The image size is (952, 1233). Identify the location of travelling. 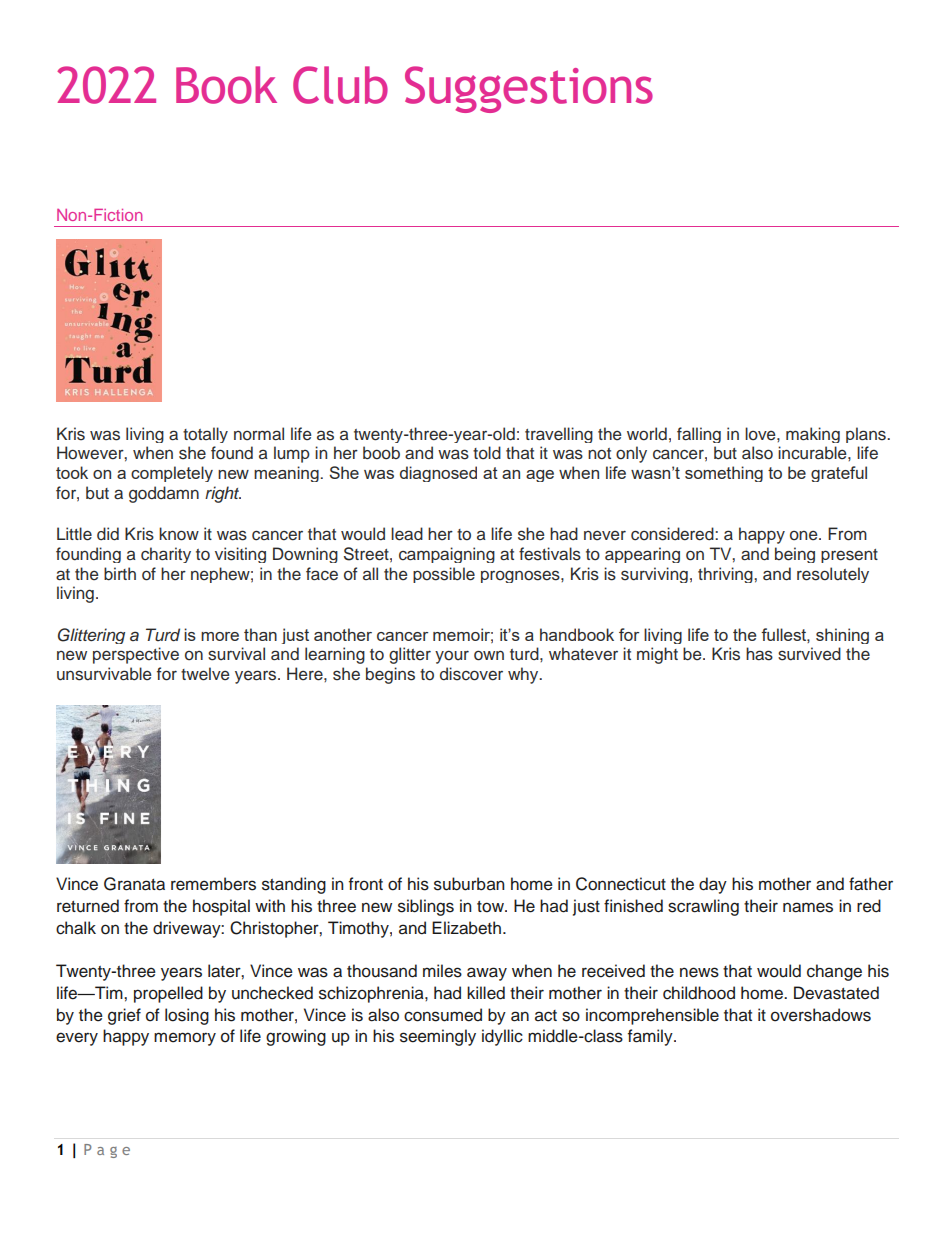
(559, 435).
